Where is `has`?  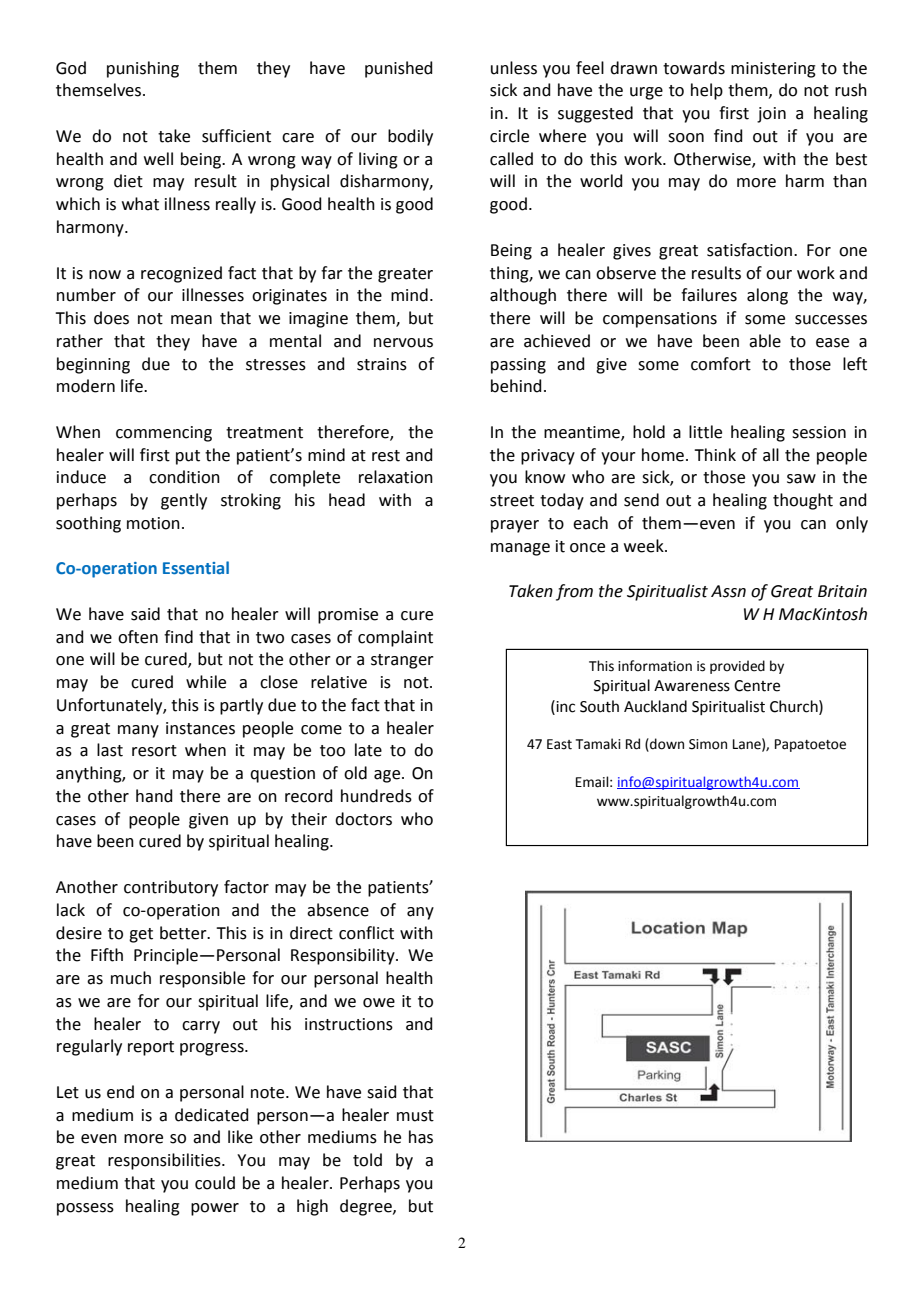 has is located at coordinates (421, 1137).
